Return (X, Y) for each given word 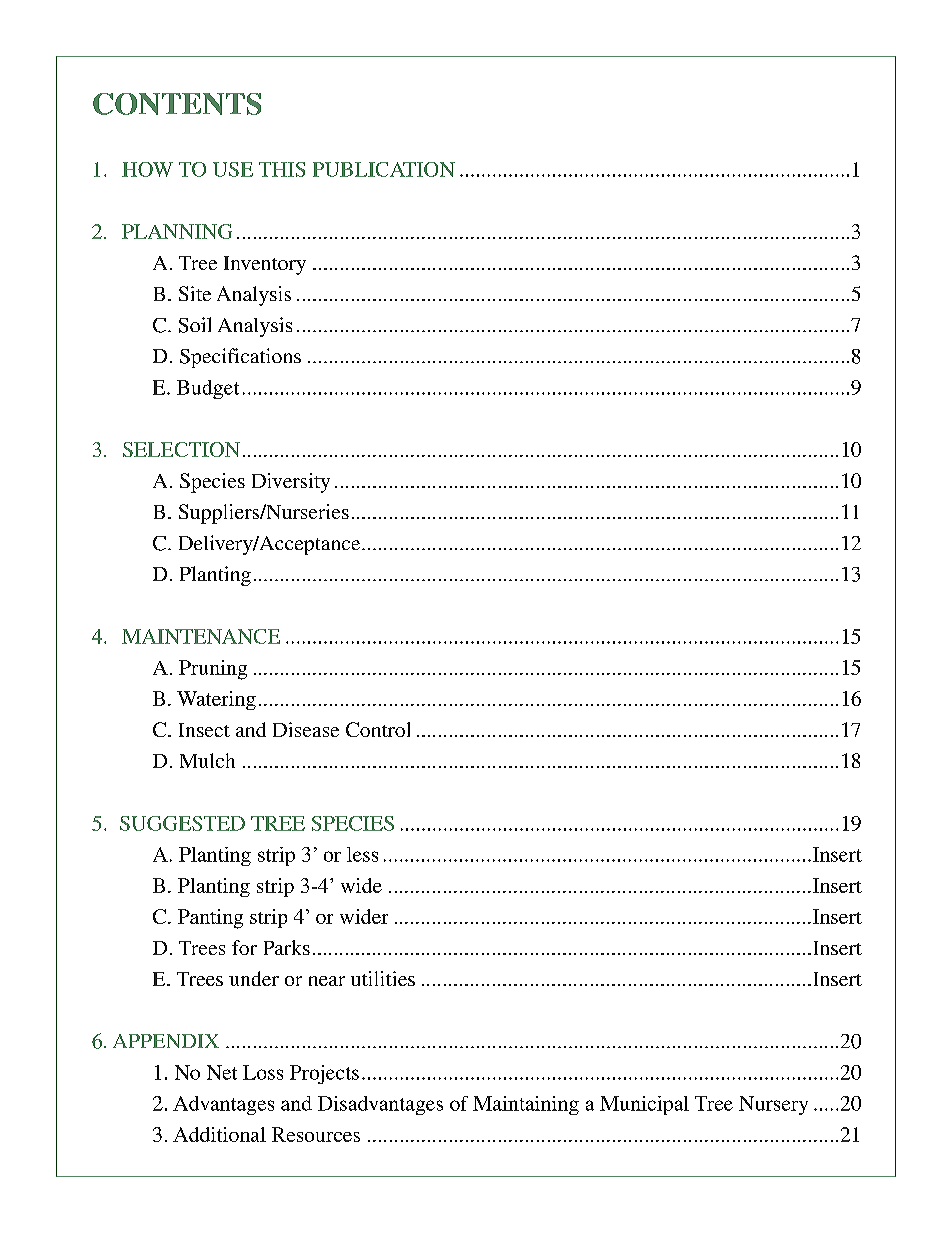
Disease (306, 729)
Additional (219, 1134)
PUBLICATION (384, 169)
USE (233, 169)
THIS (282, 169)
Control (378, 729)
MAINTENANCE (201, 636)
